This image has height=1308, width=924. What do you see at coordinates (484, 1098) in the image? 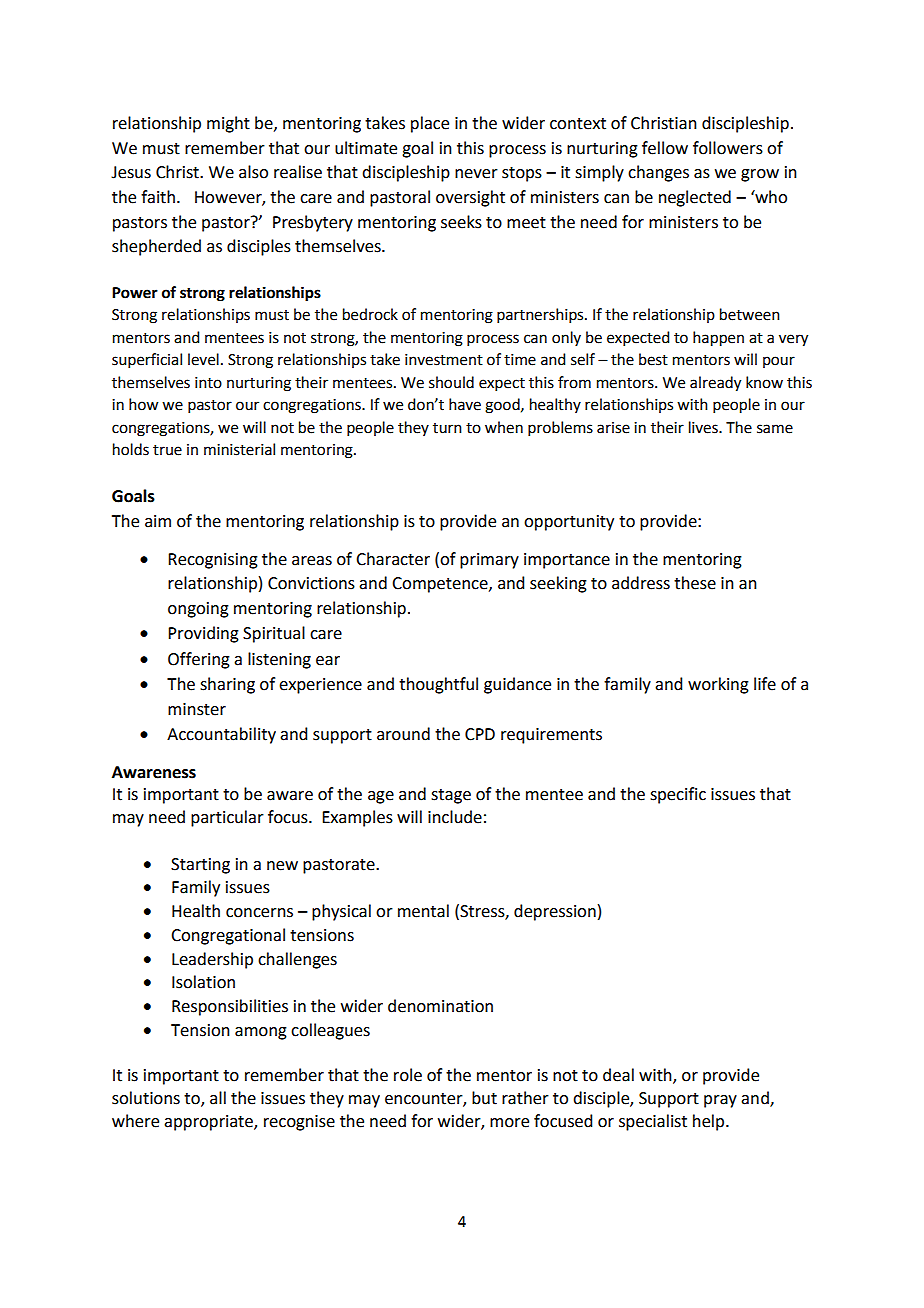
I see `but` at bounding box center [484, 1098].
